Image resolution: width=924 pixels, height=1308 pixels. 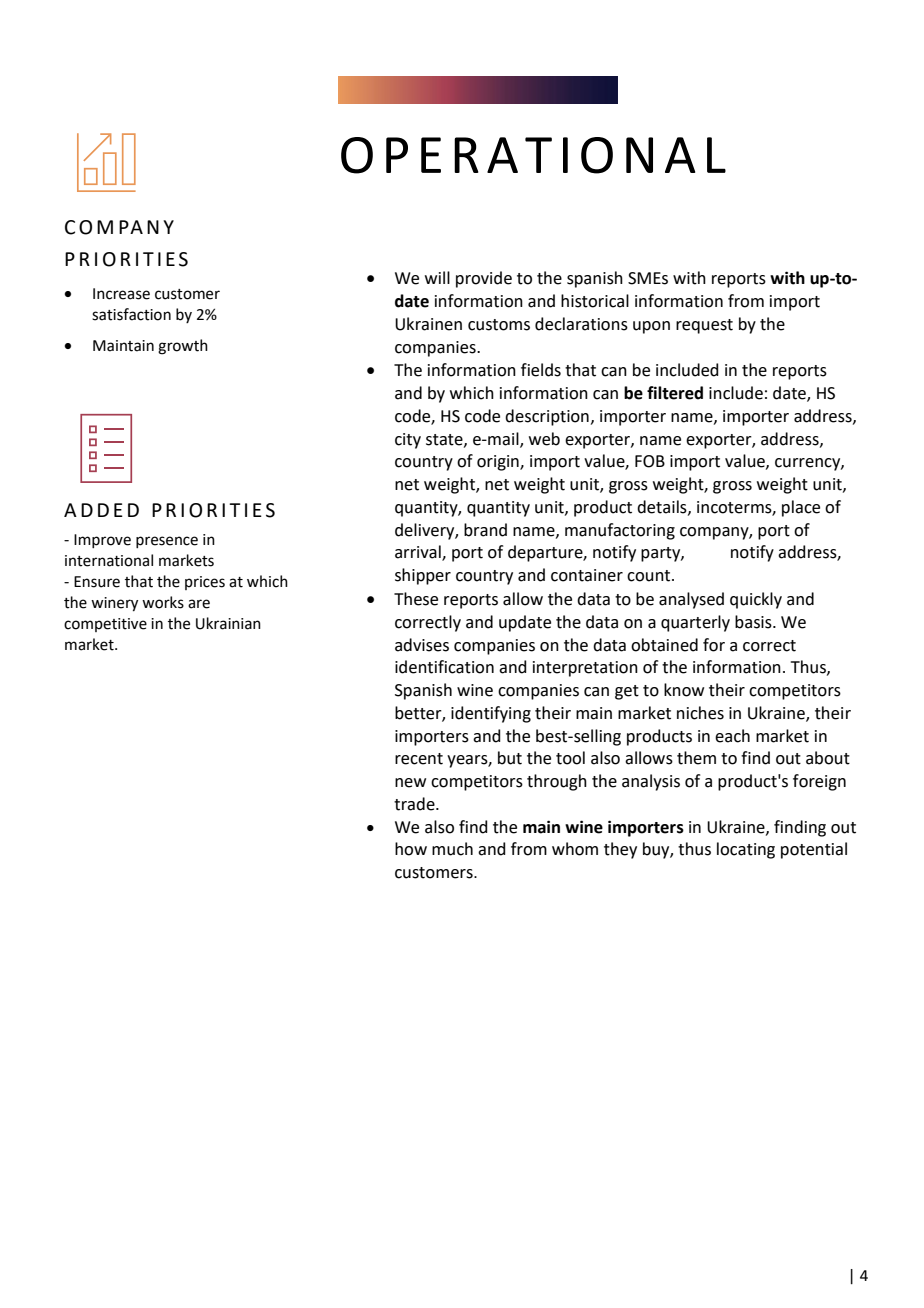 What do you see at coordinates (595, 301) in the document?
I see `historical` at bounding box center [595, 301].
